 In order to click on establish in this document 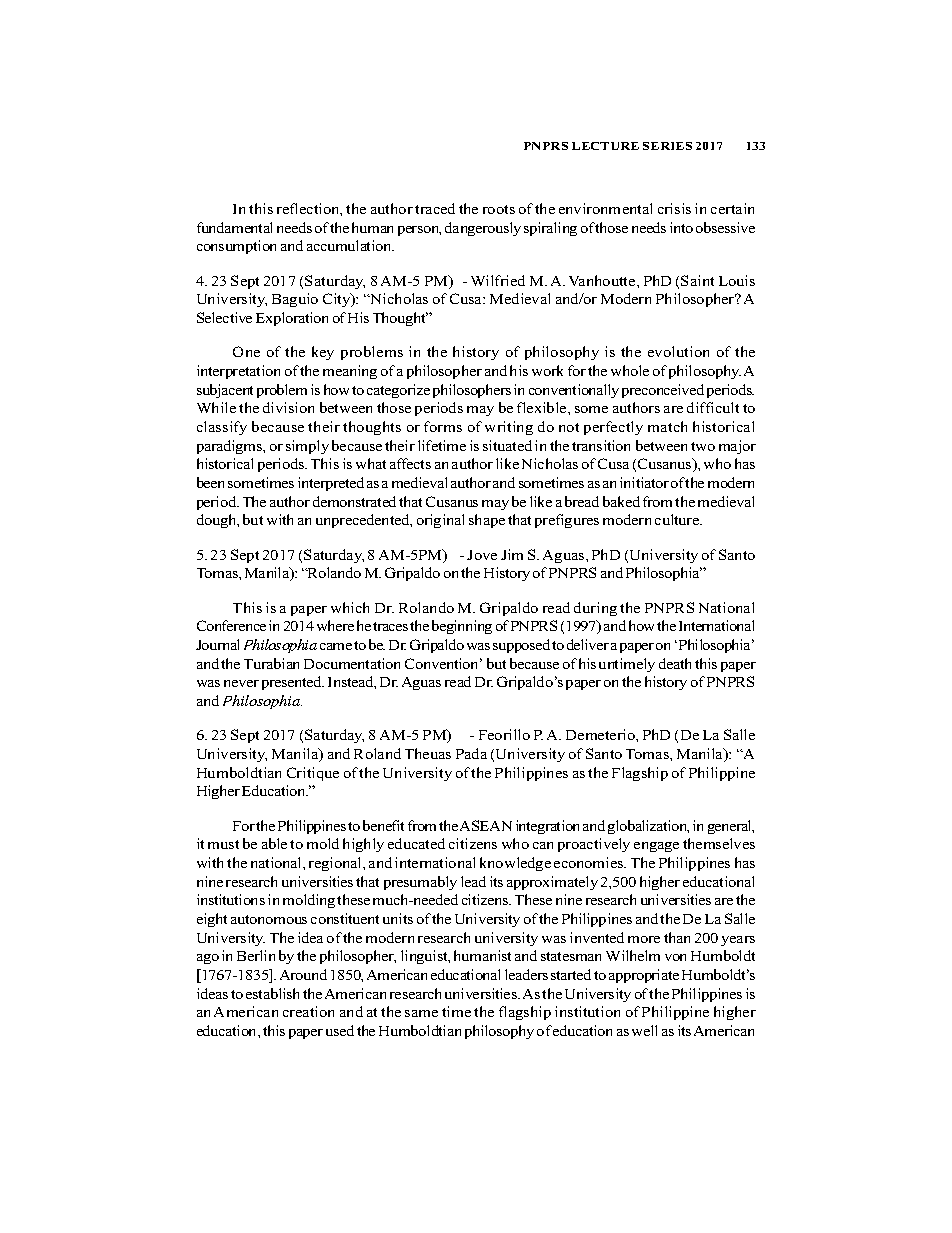, I will do `click(272, 993)`.
